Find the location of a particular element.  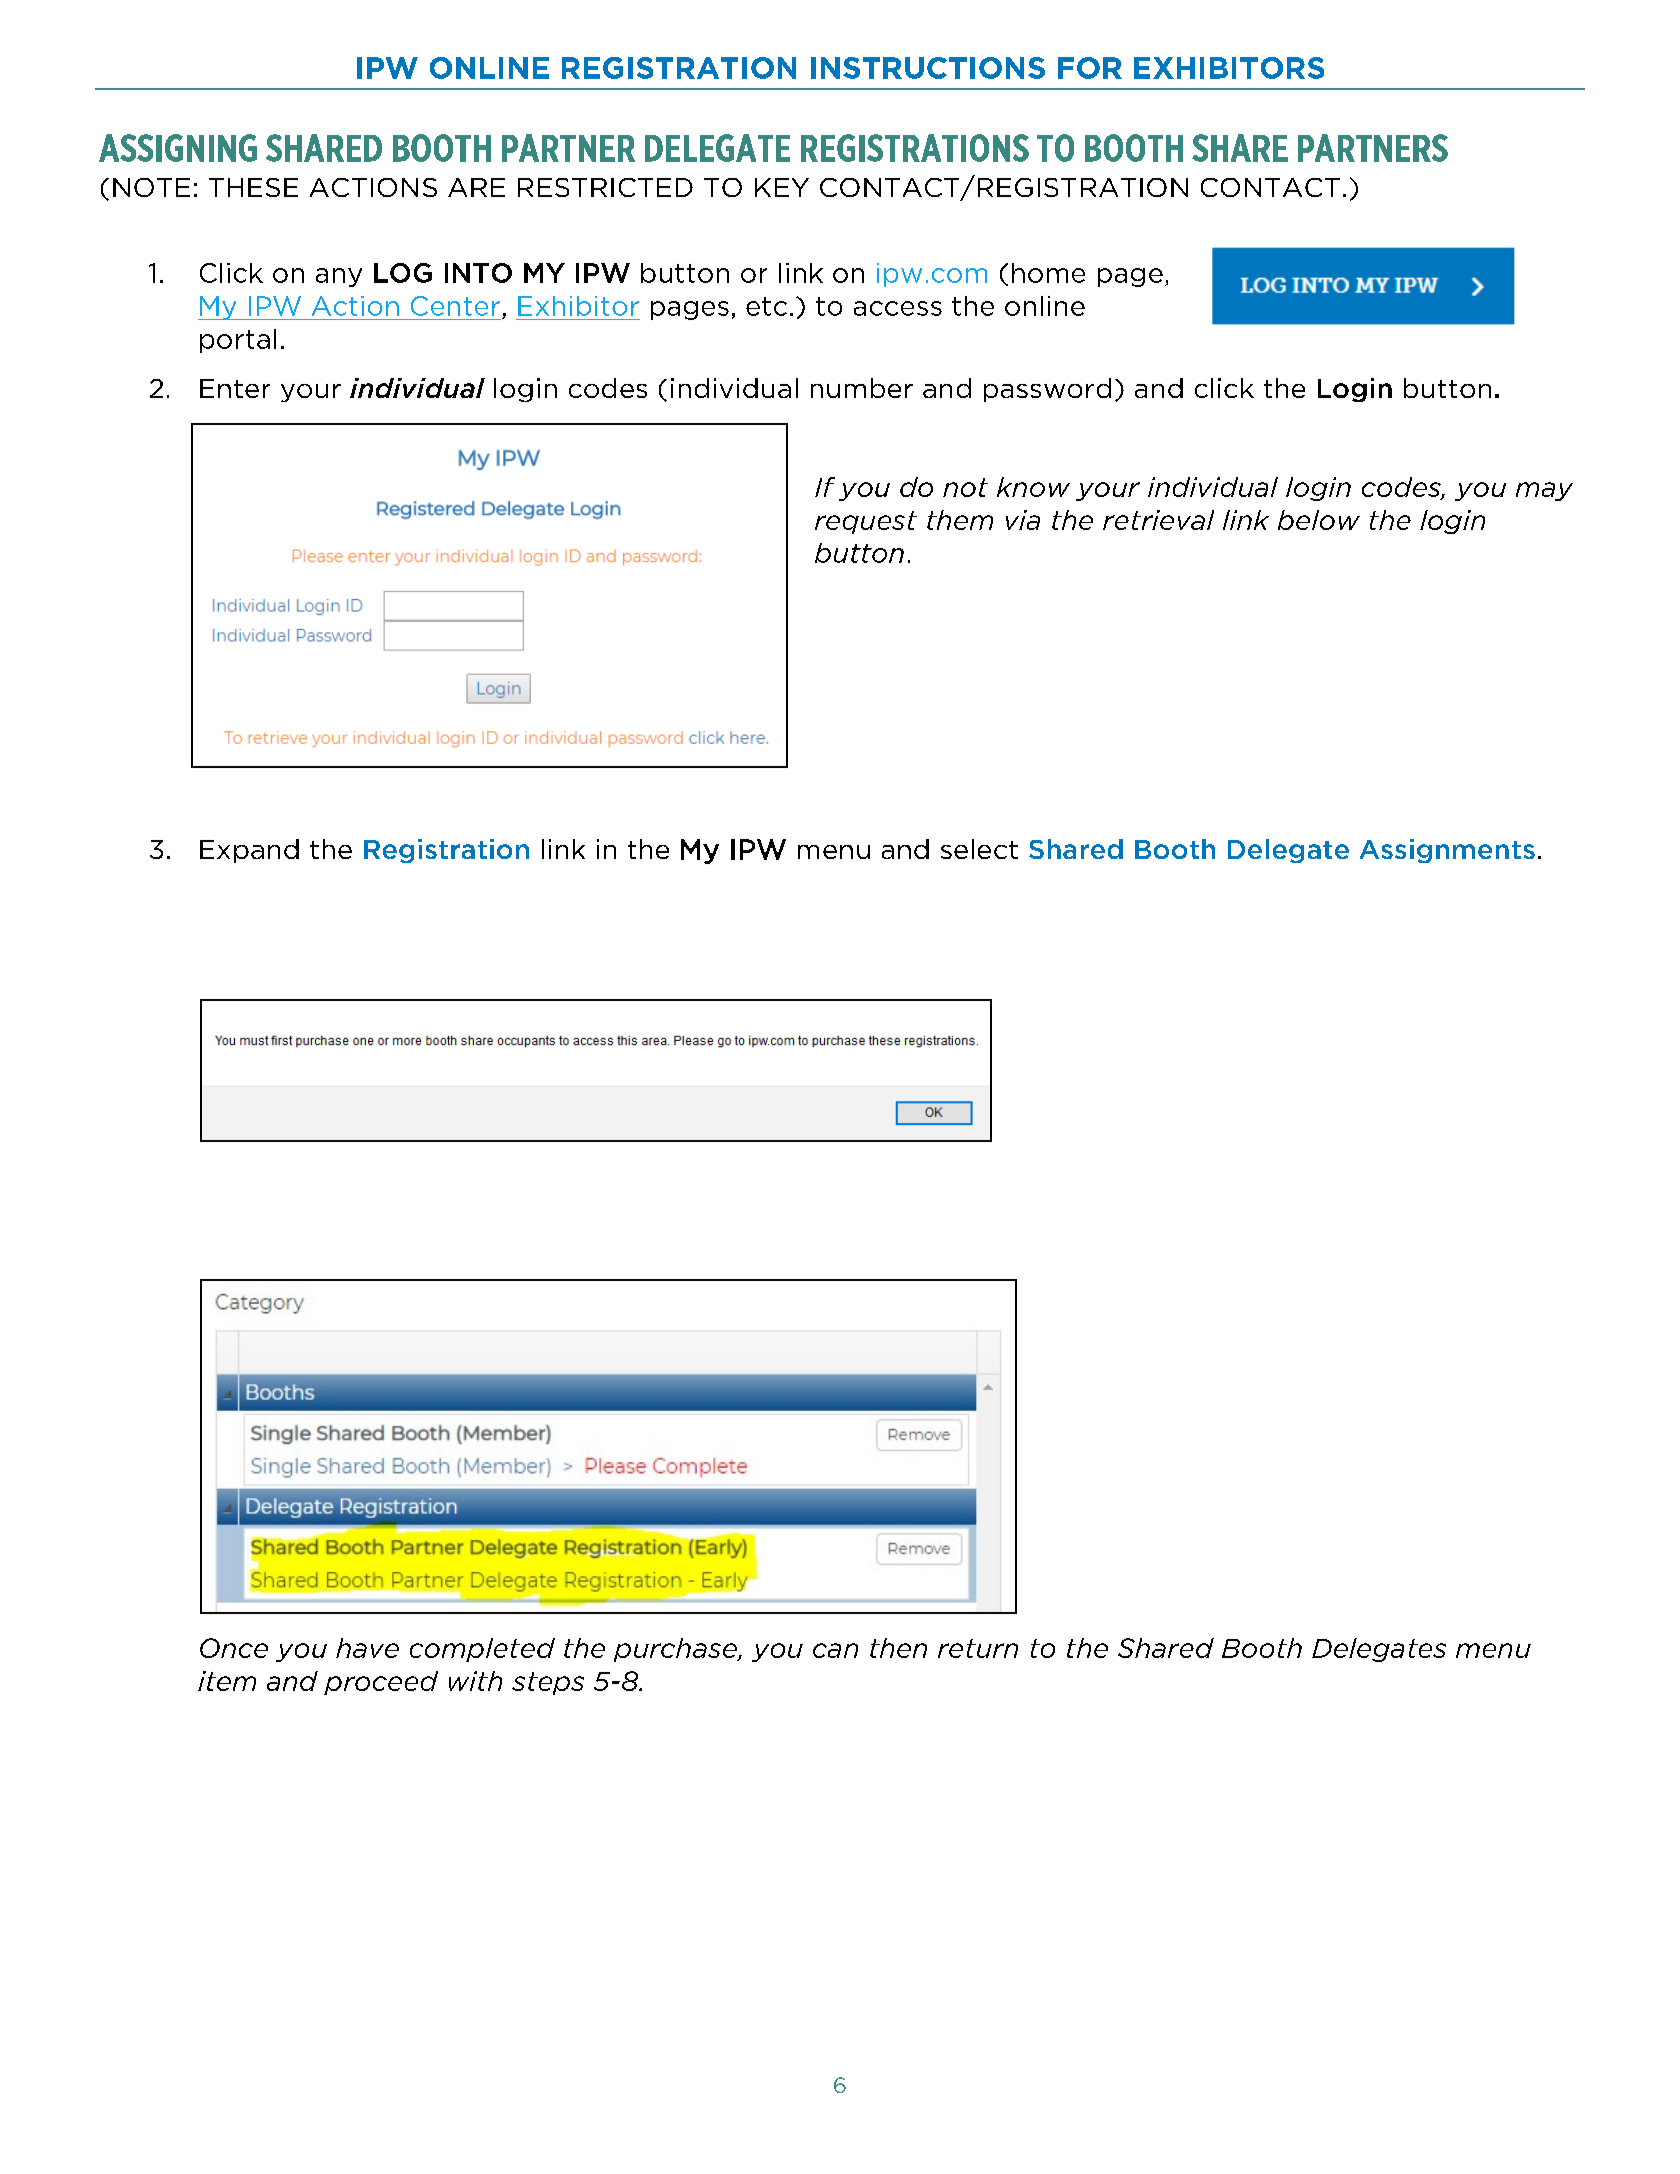

return is located at coordinates (978, 1648).
